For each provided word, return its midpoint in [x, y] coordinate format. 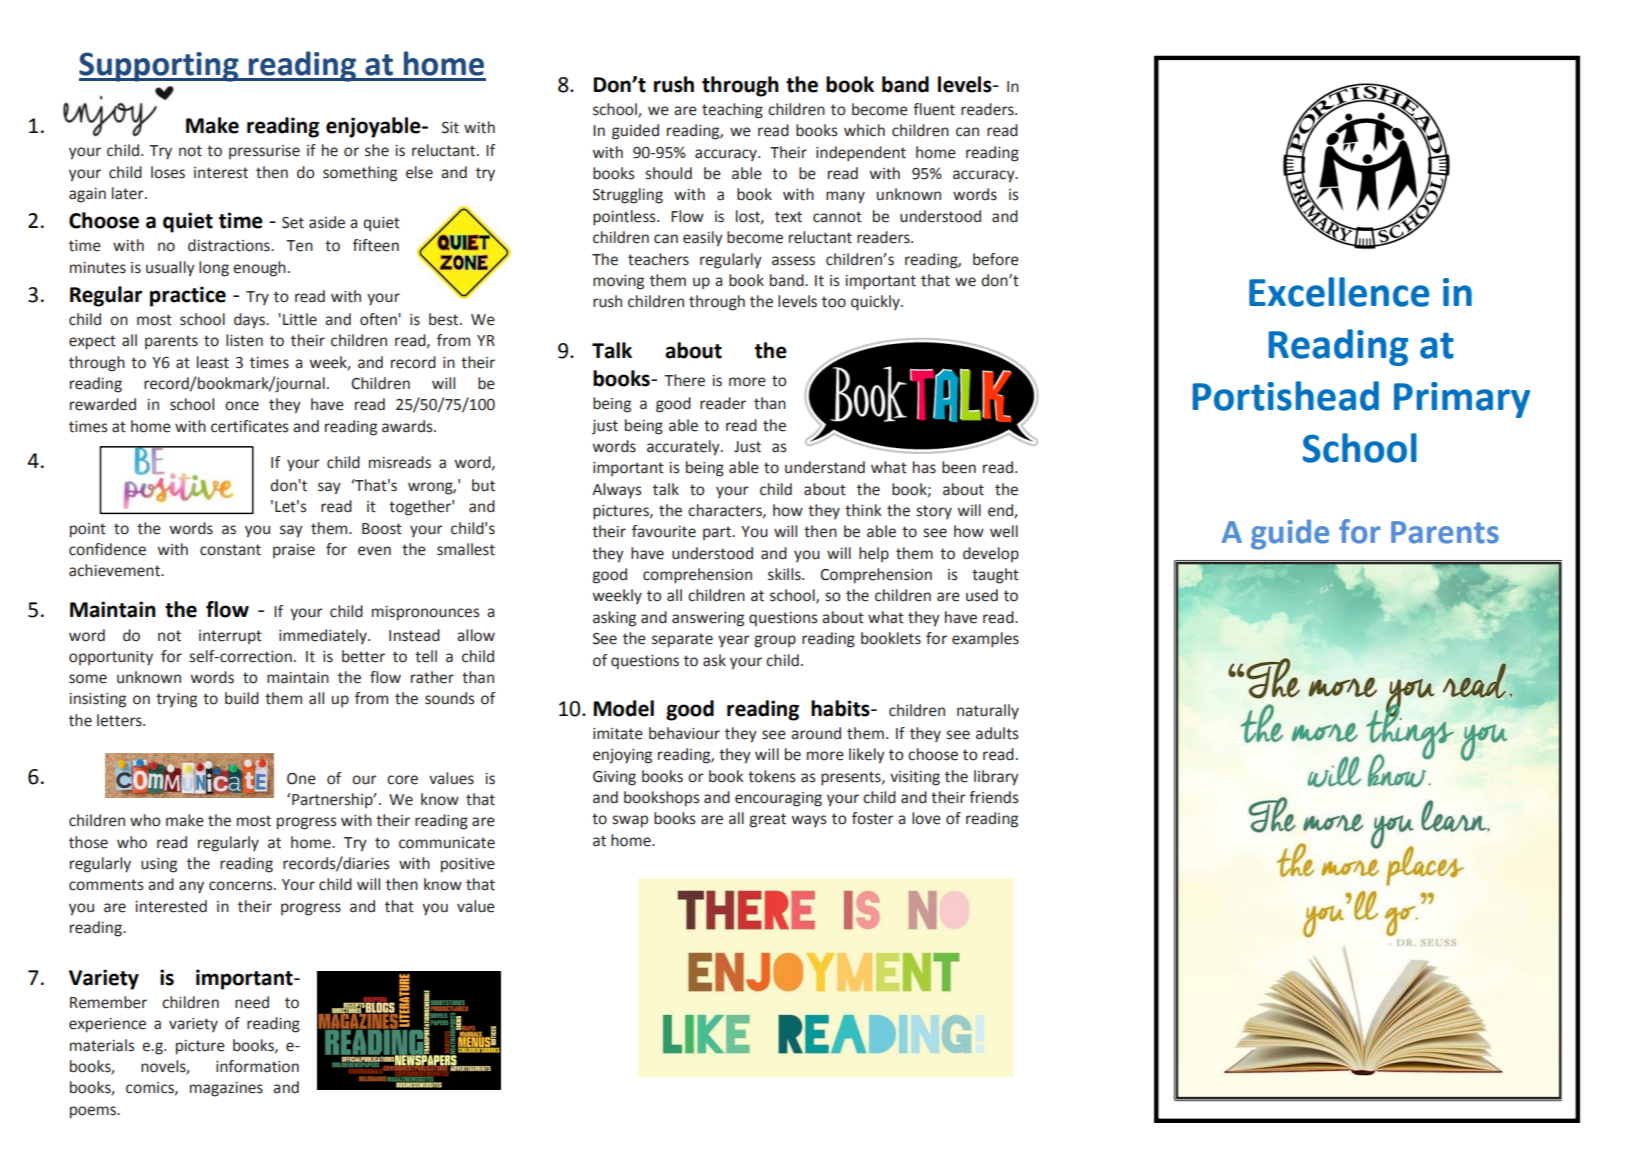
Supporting [160, 67]
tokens [771, 776]
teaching [732, 111]
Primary [1462, 400]
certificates [249, 426]
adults [997, 733]
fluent [934, 109]
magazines [226, 1089]
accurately [684, 448]
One [301, 779]
